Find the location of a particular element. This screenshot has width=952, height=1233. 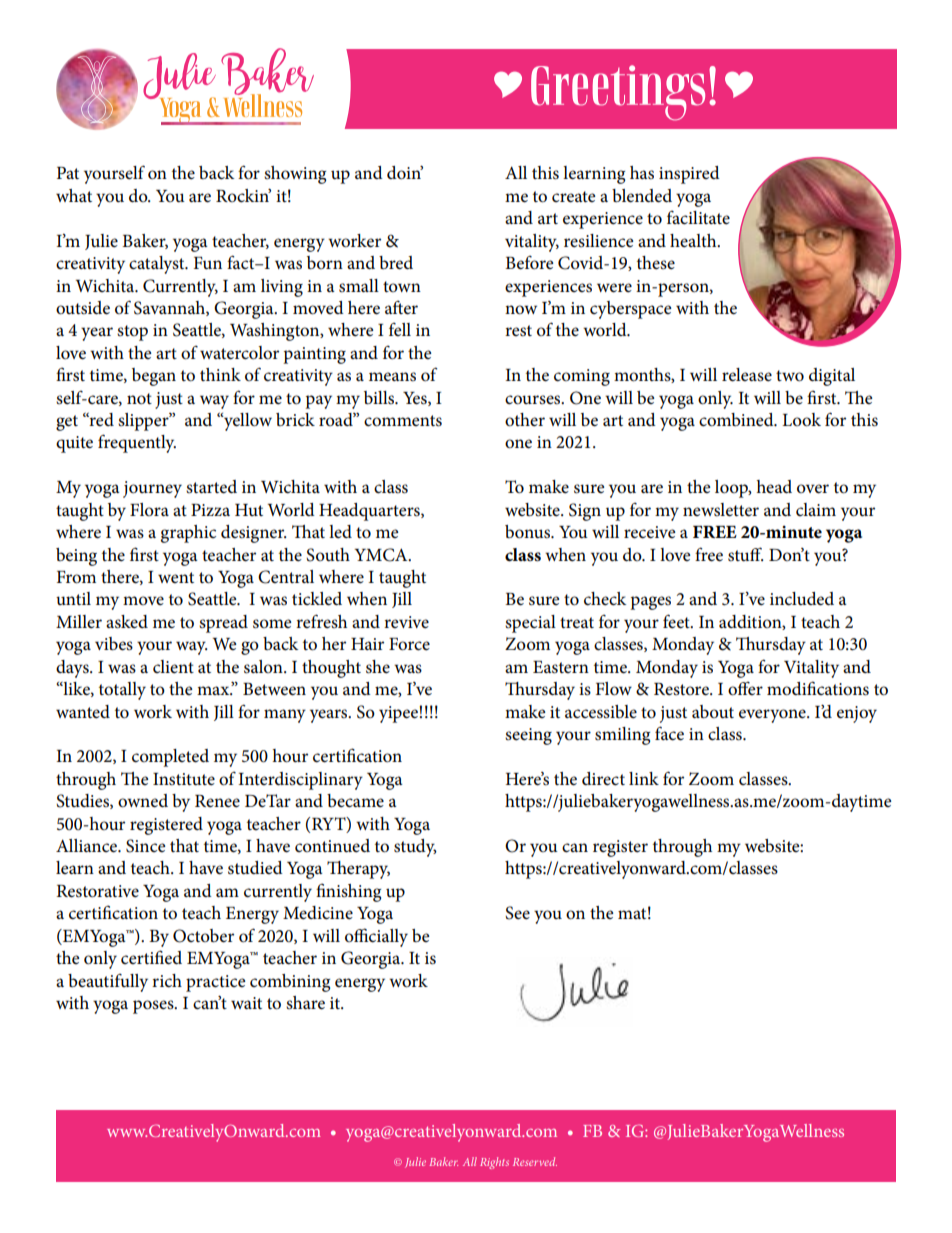

owned is located at coordinates (143, 801).
